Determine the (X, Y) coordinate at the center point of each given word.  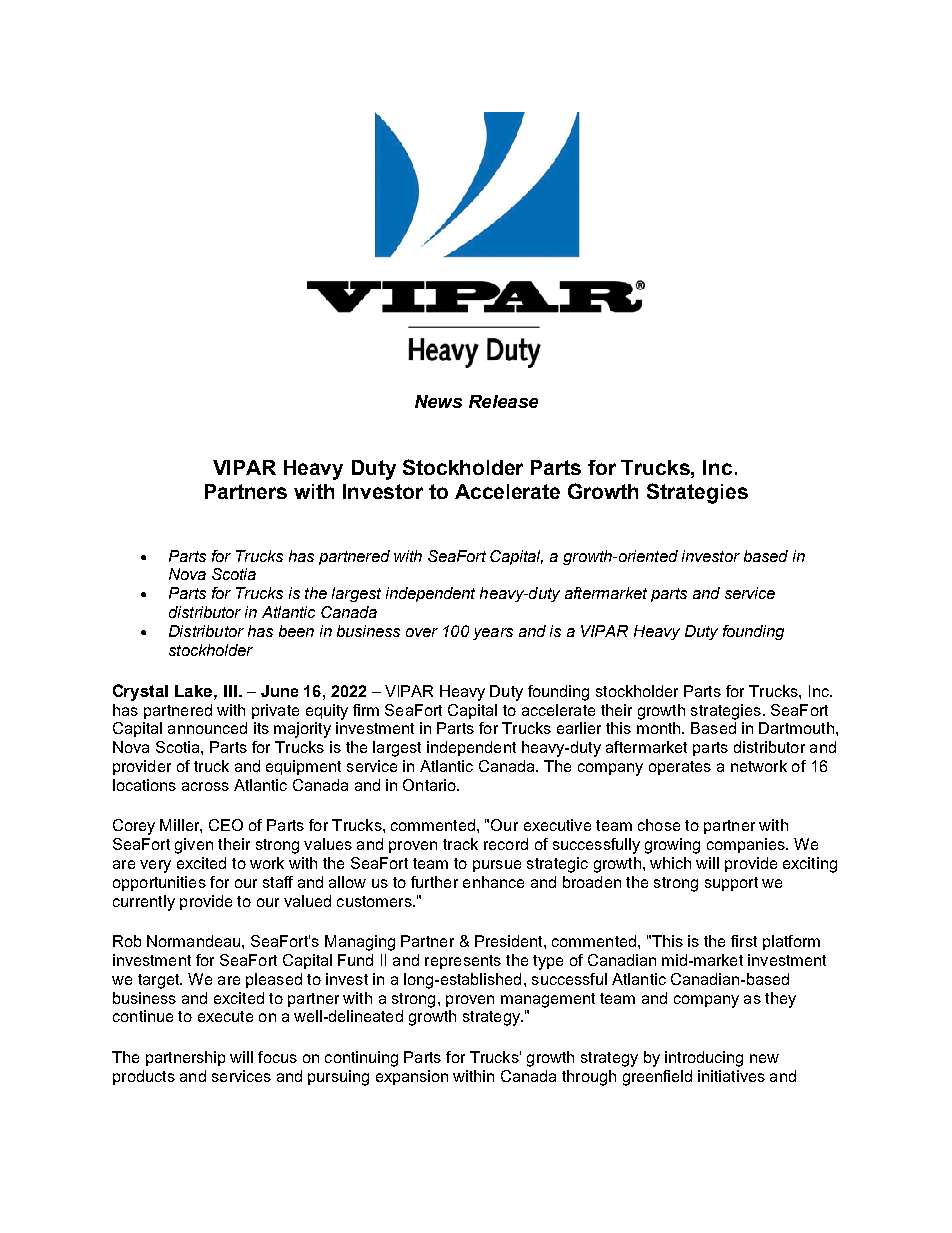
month (660, 728)
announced (207, 728)
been (296, 631)
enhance (493, 882)
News (438, 401)
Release (503, 401)
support (731, 884)
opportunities (159, 883)
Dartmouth (796, 728)
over (422, 632)
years (493, 634)
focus (277, 1057)
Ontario (430, 785)
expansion (412, 1077)
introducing (704, 1059)
